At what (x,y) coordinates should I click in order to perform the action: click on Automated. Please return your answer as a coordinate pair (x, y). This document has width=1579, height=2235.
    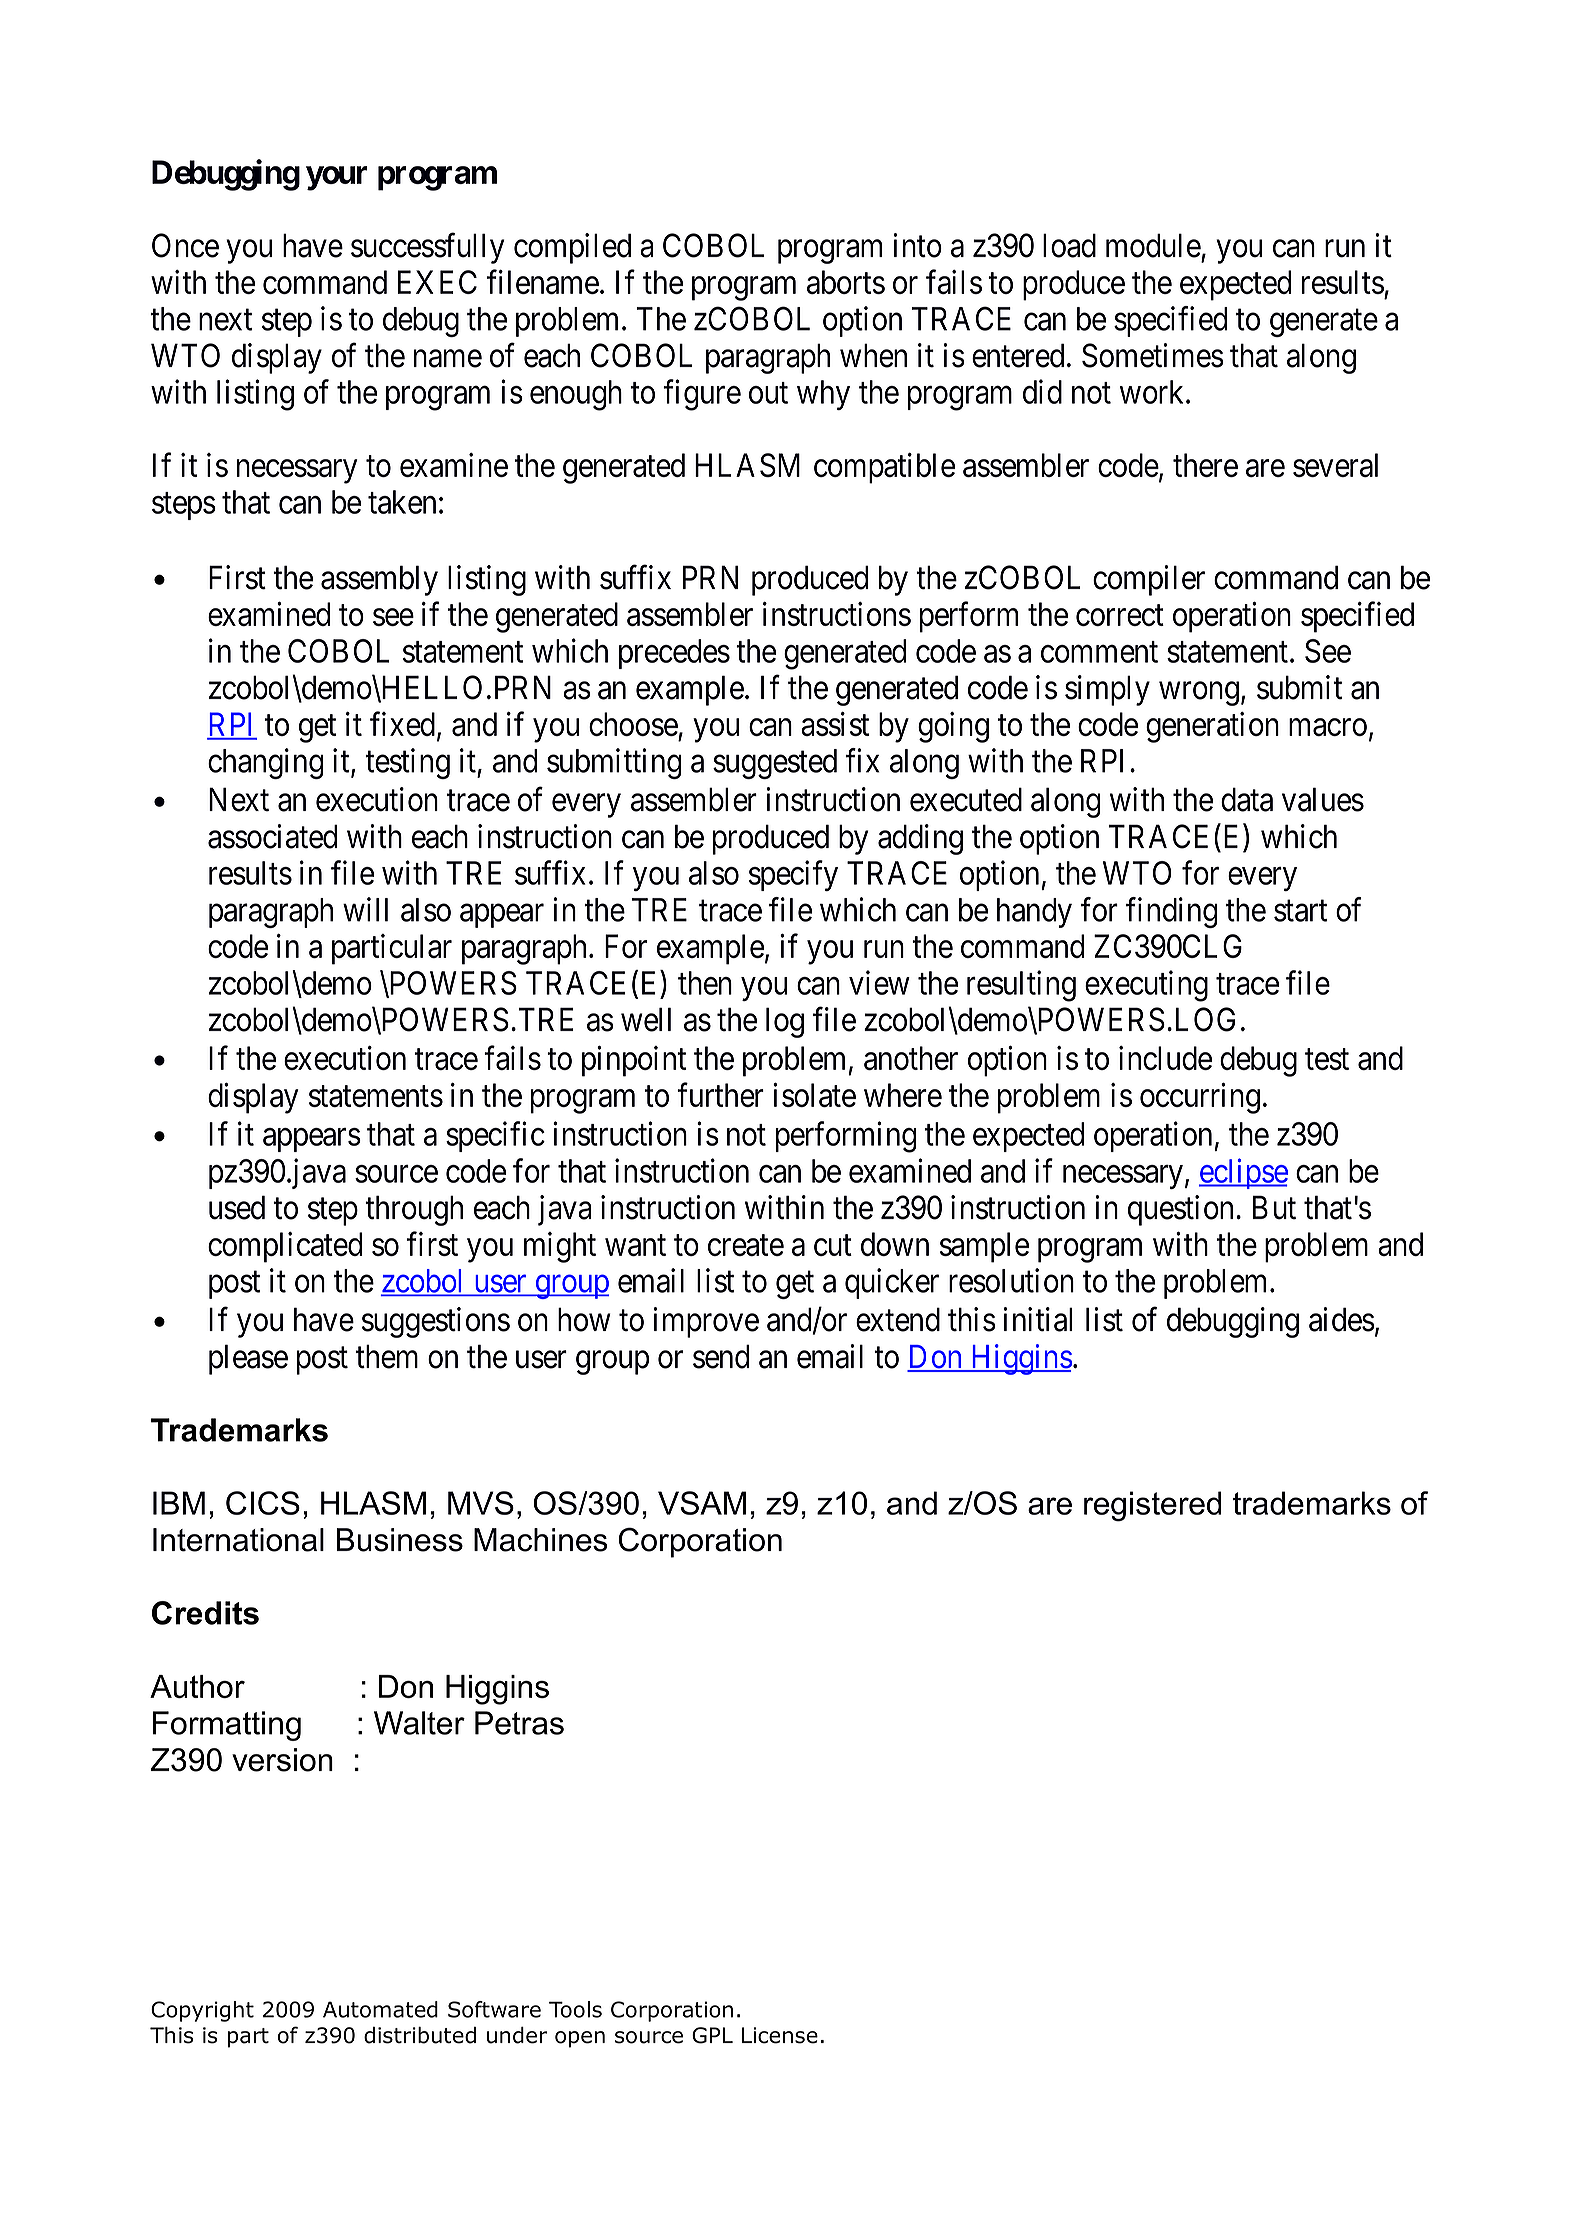
    Looking at the image, I should click on (380, 2009).
